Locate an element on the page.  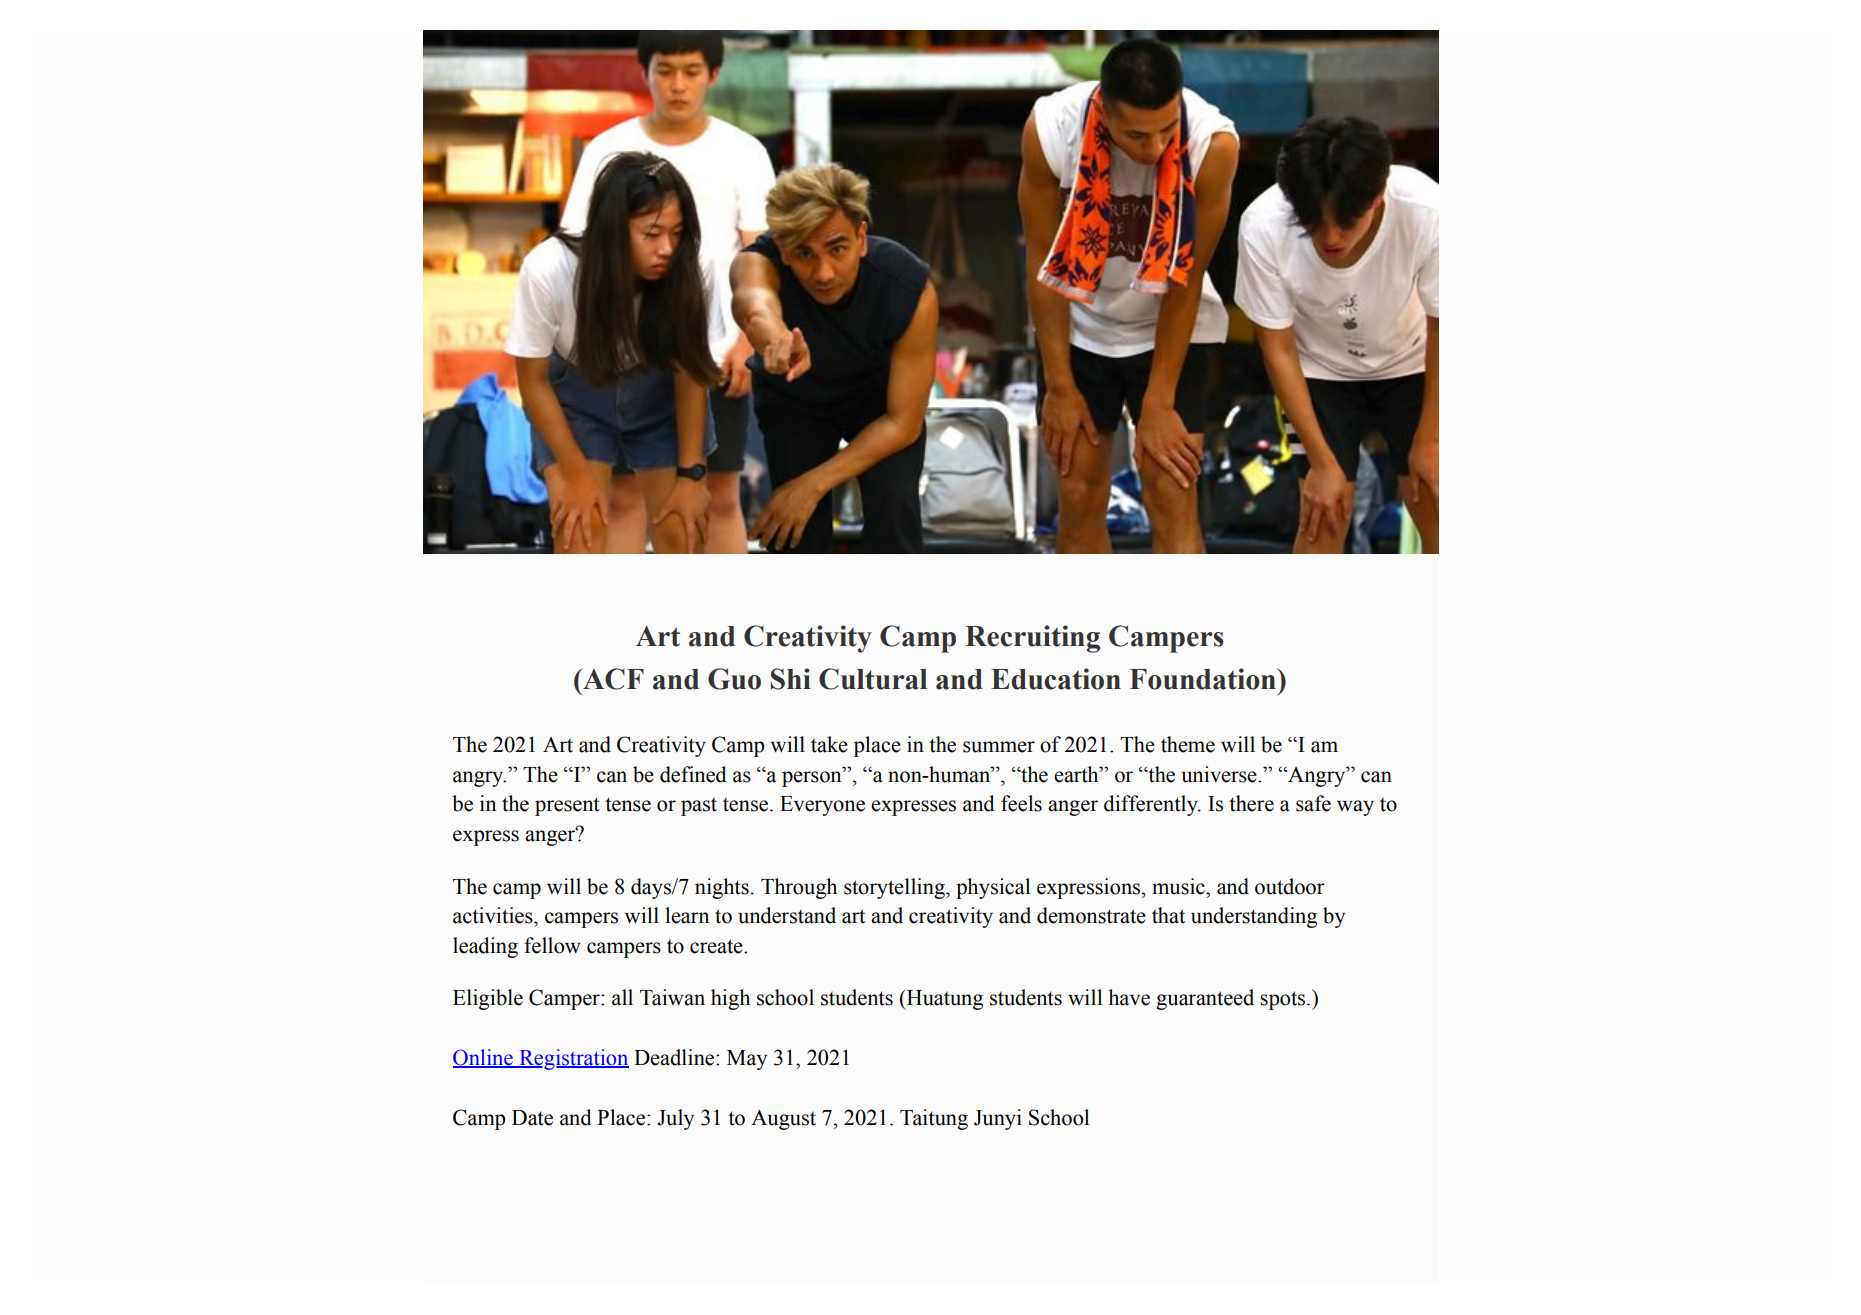
ACF is located at coordinates (612, 679).
